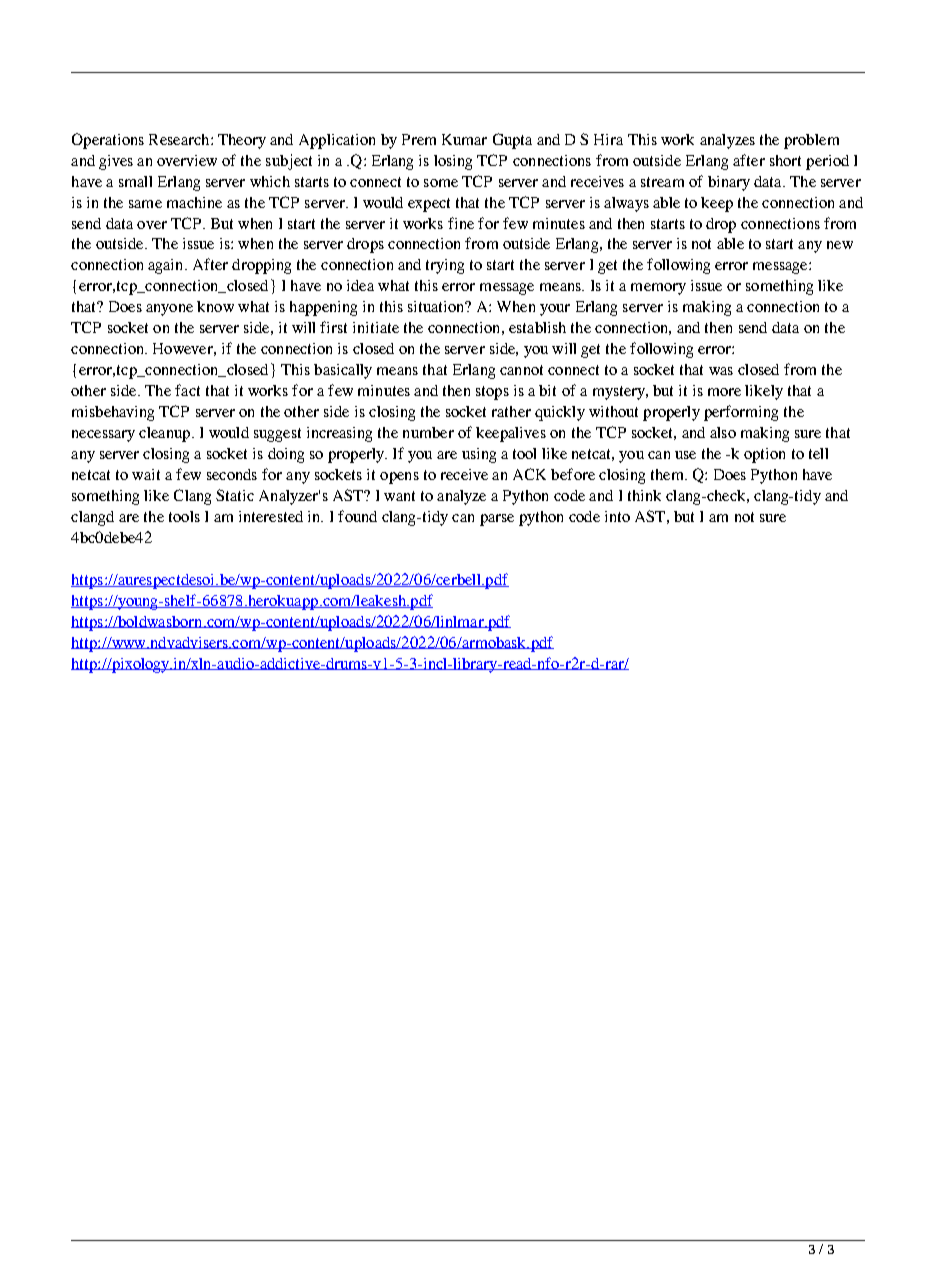  Describe the element at coordinates (242, 141) in the document. I see `Theory` at that location.
